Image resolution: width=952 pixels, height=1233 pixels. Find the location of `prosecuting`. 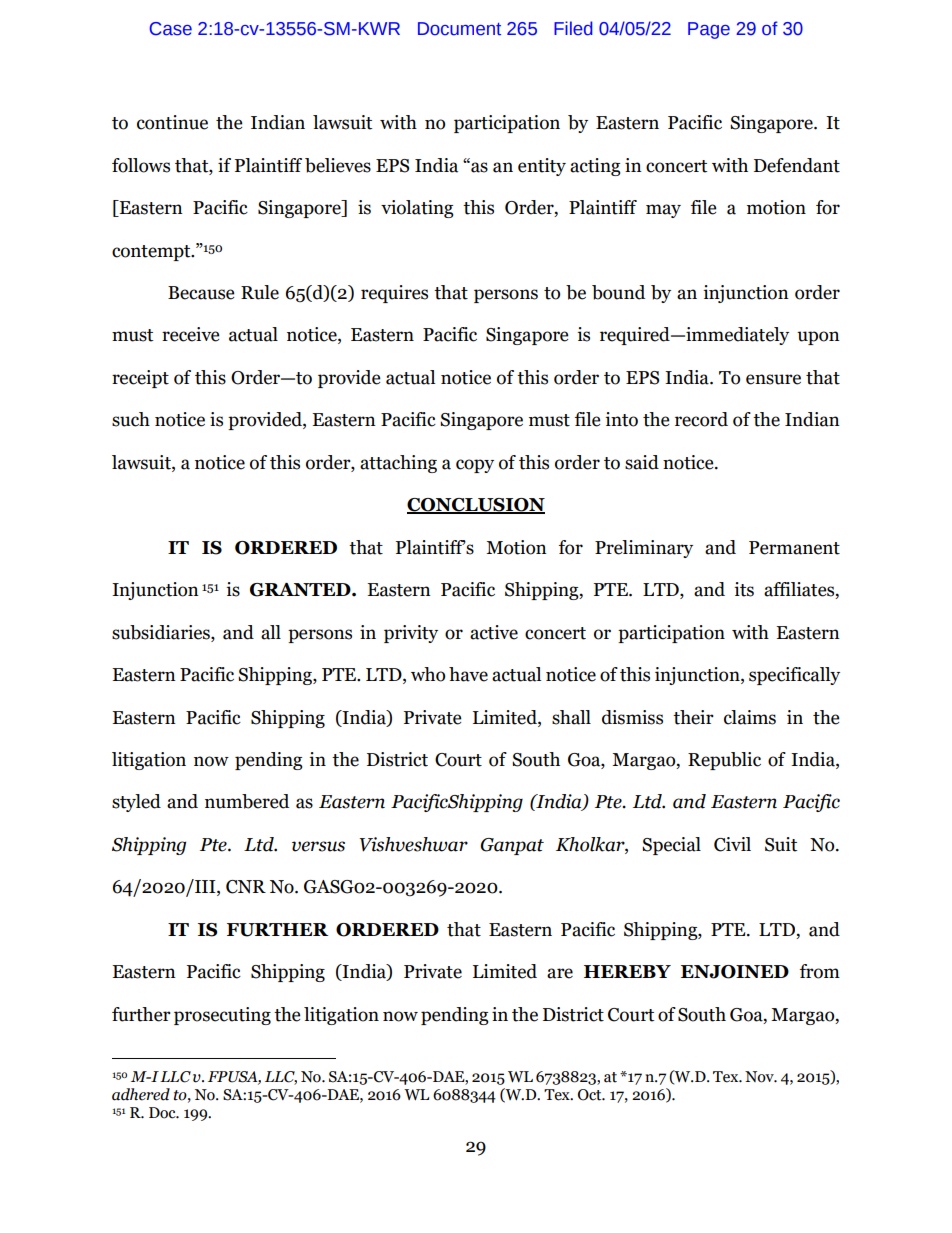

prosecuting is located at coordinates (222, 1016).
